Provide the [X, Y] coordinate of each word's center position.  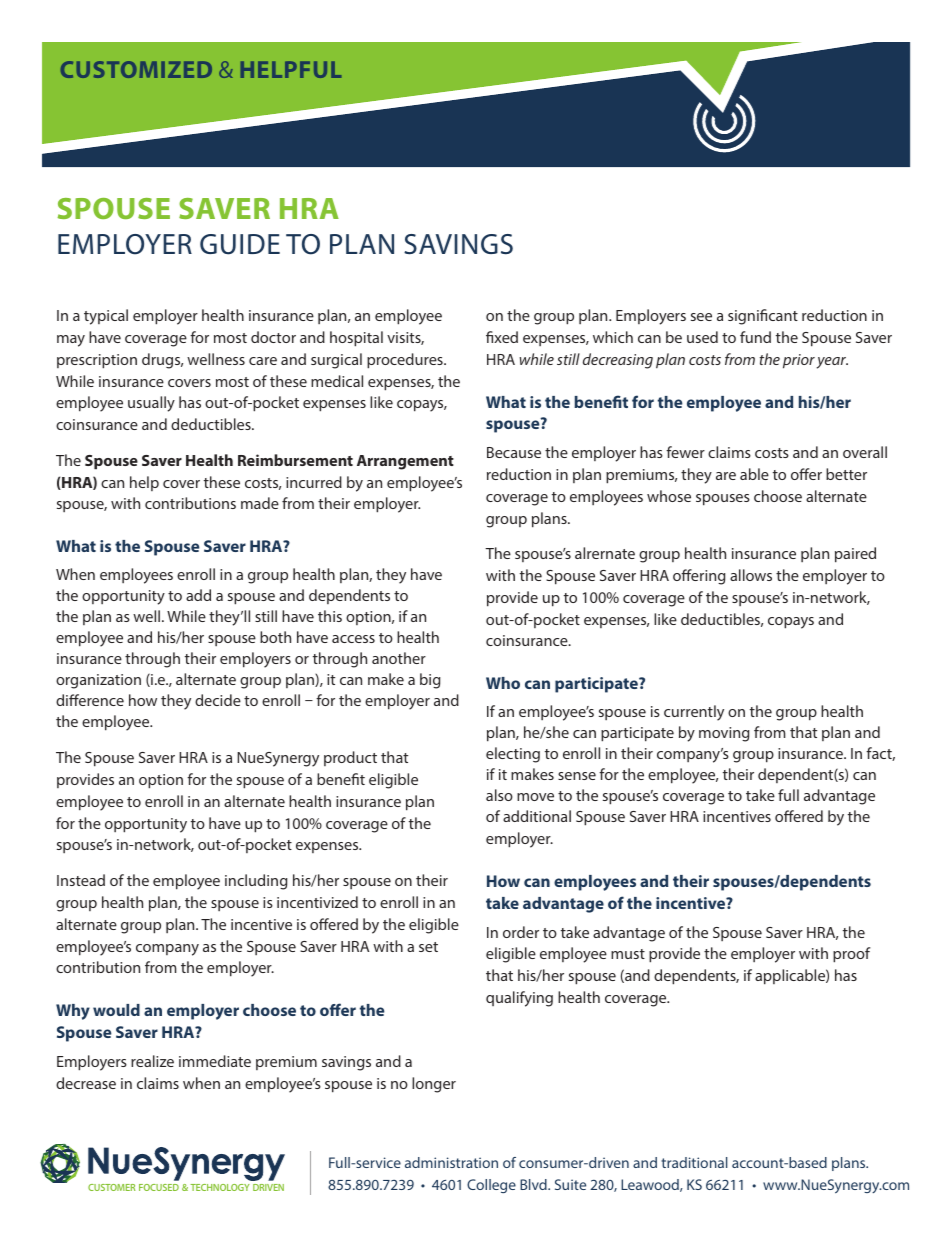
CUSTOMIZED [136, 69]
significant [763, 317]
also [499, 795]
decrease [86, 1083]
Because [514, 452]
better [846, 474]
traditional [694, 1162]
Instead [81, 880]
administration [451, 1162]
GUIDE [240, 244]
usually [151, 404]
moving [724, 734]
